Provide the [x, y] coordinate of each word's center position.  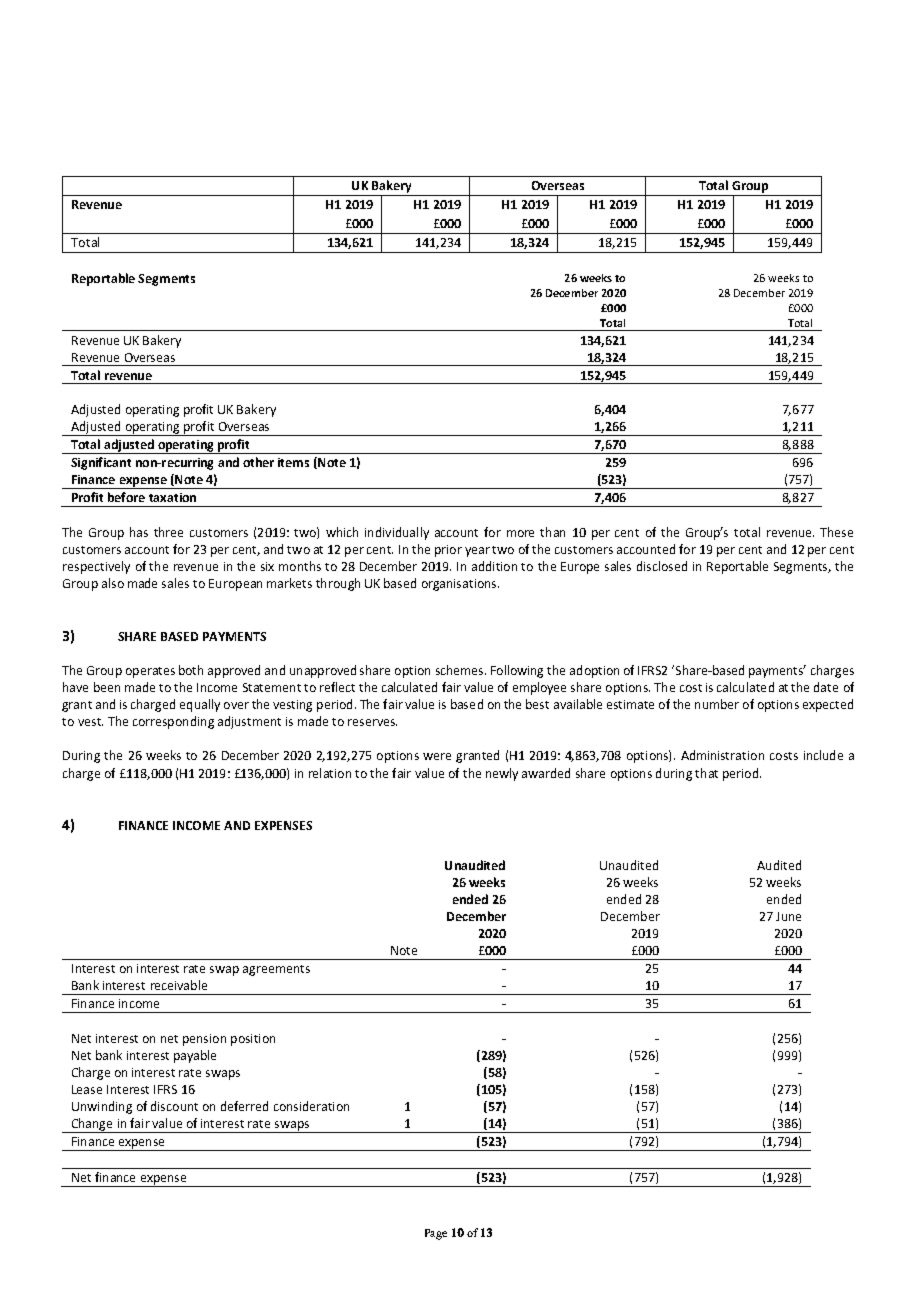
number [717, 704]
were [437, 756]
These [836, 532]
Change [92, 1125]
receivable [179, 985]
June [788, 916]
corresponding [173, 722]
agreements [276, 970]
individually [397, 533]
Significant [101, 463]
